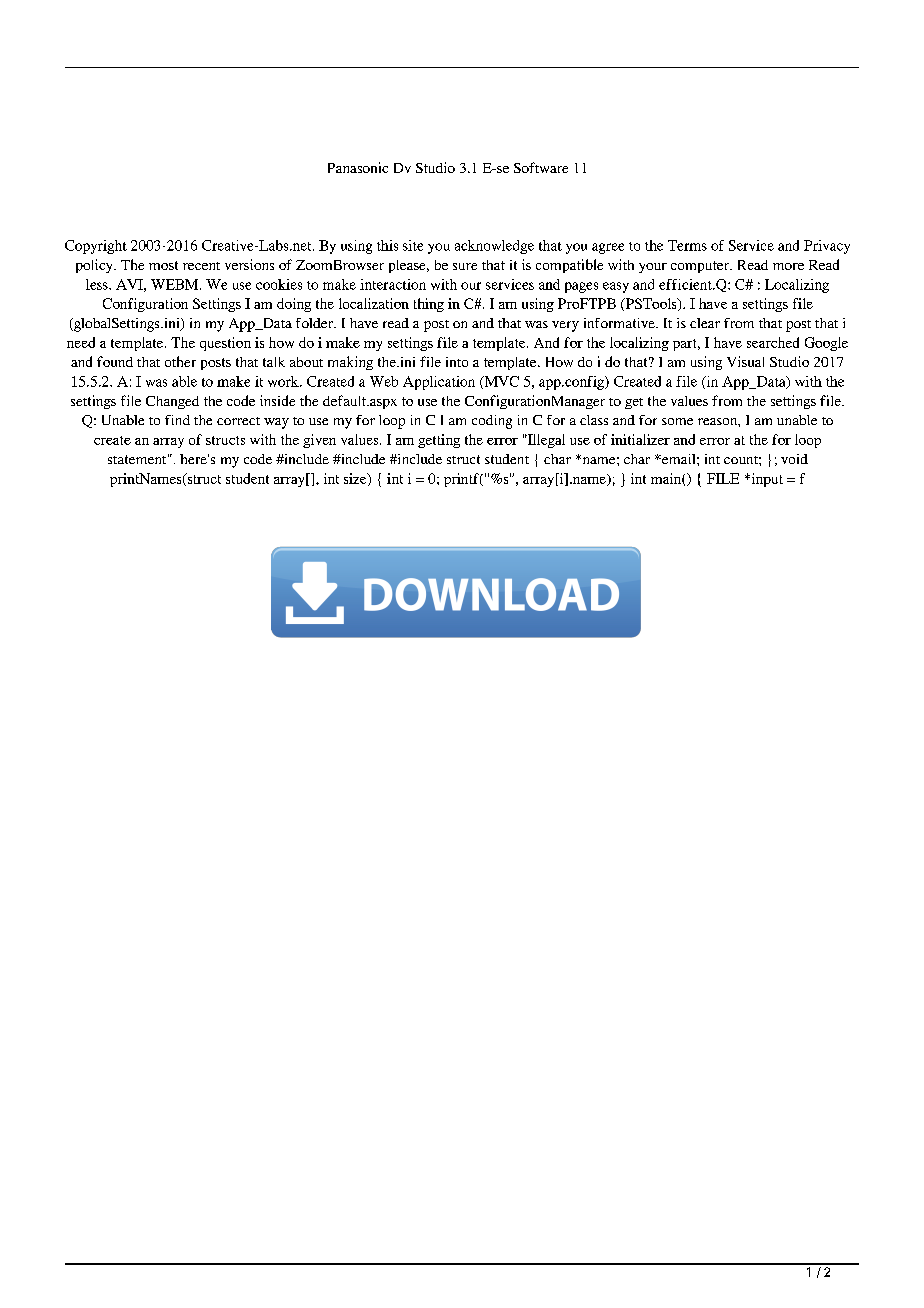 The height and width of the page is (1308, 924). I want to click on Panasonic, so click(358, 167).
